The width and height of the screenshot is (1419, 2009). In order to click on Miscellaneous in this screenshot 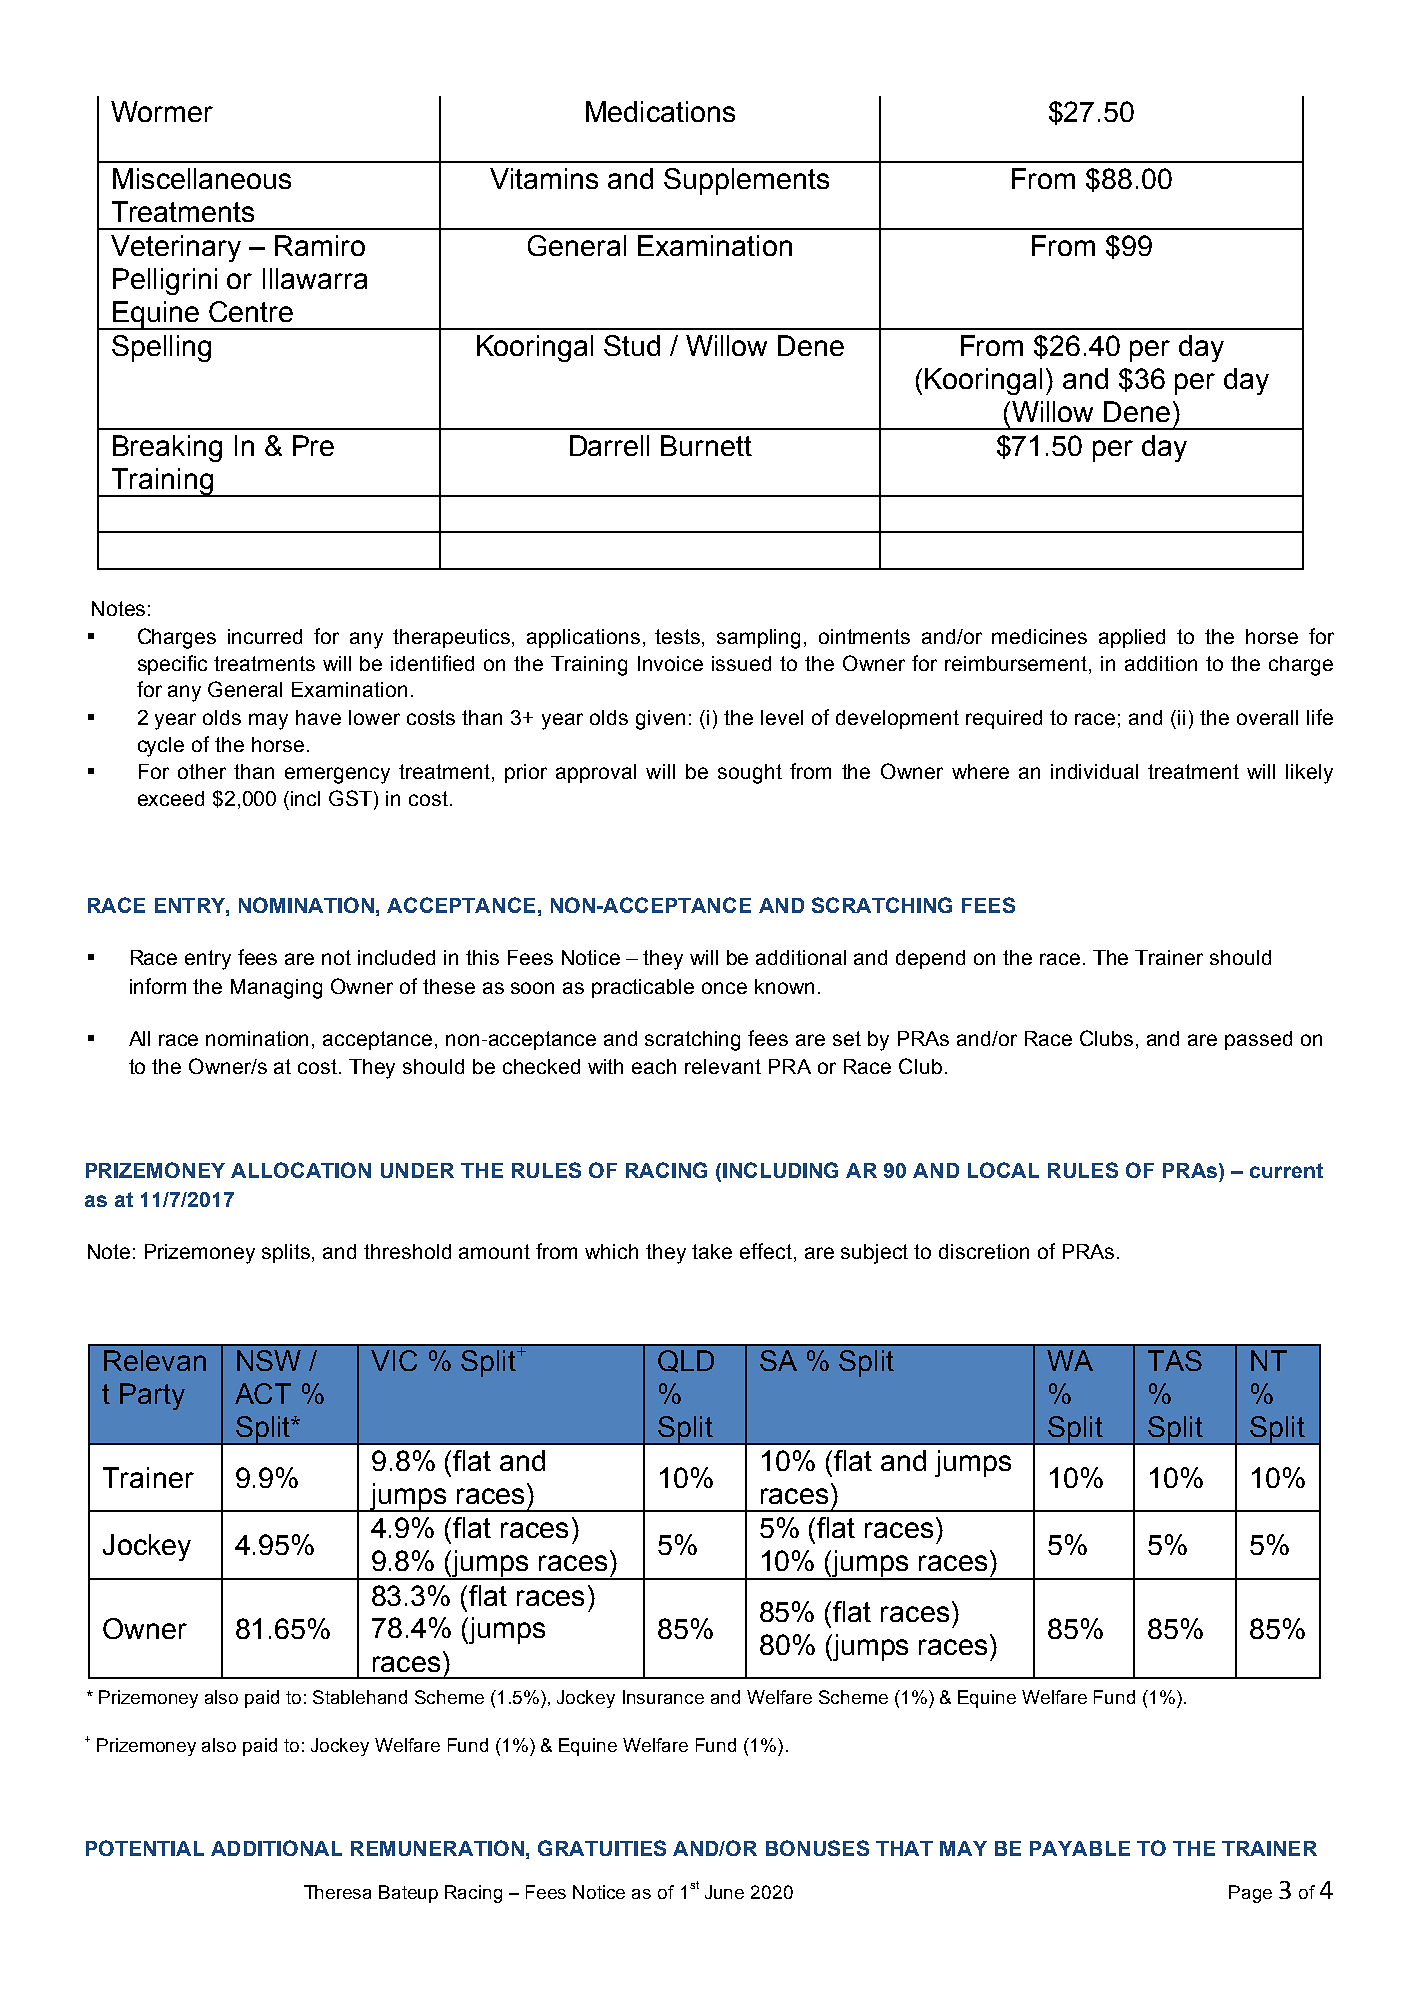, I will do `click(202, 178)`.
